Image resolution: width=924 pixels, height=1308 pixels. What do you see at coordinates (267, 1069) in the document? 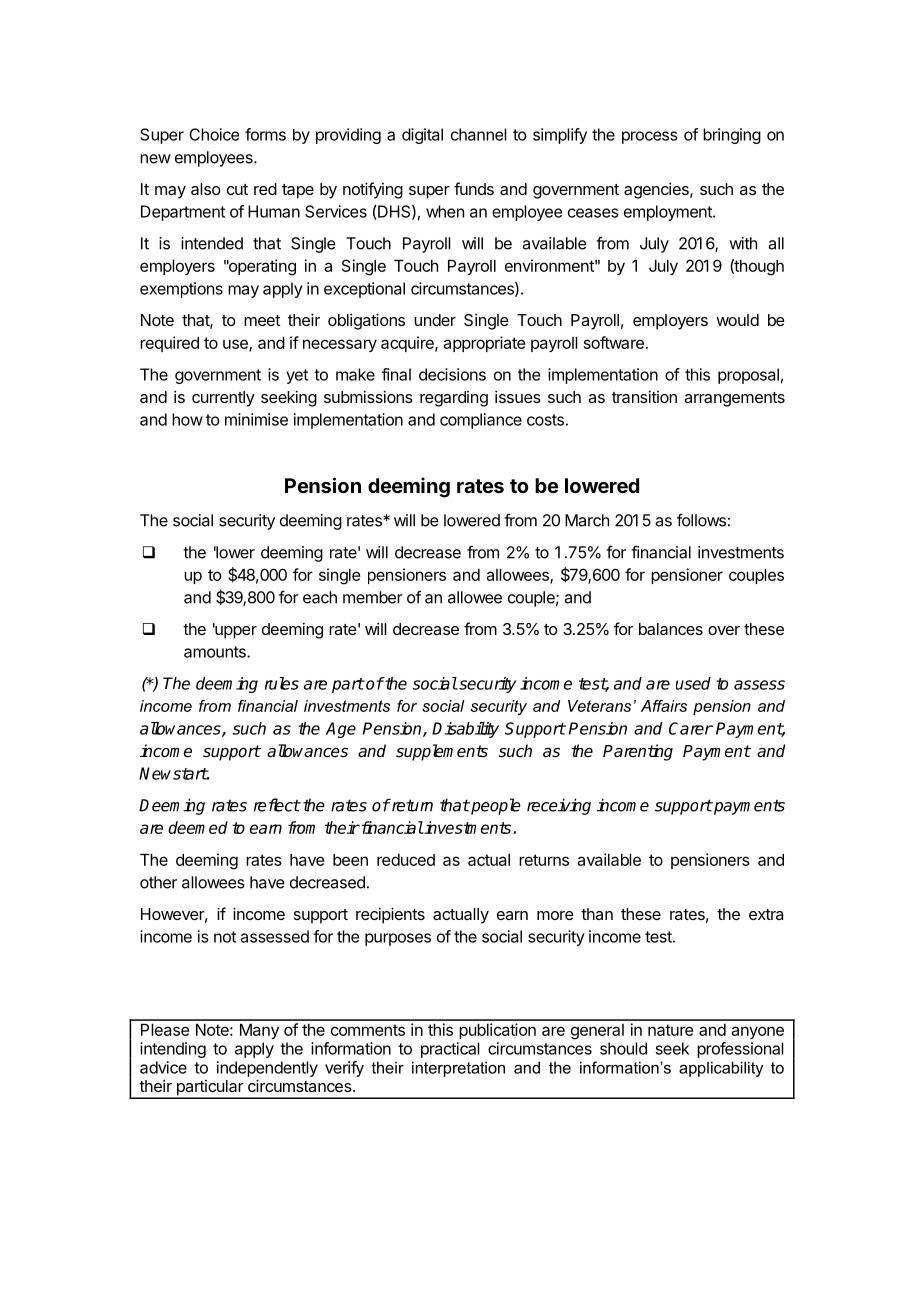
I see `independently` at bounding box center [267, 1069].
